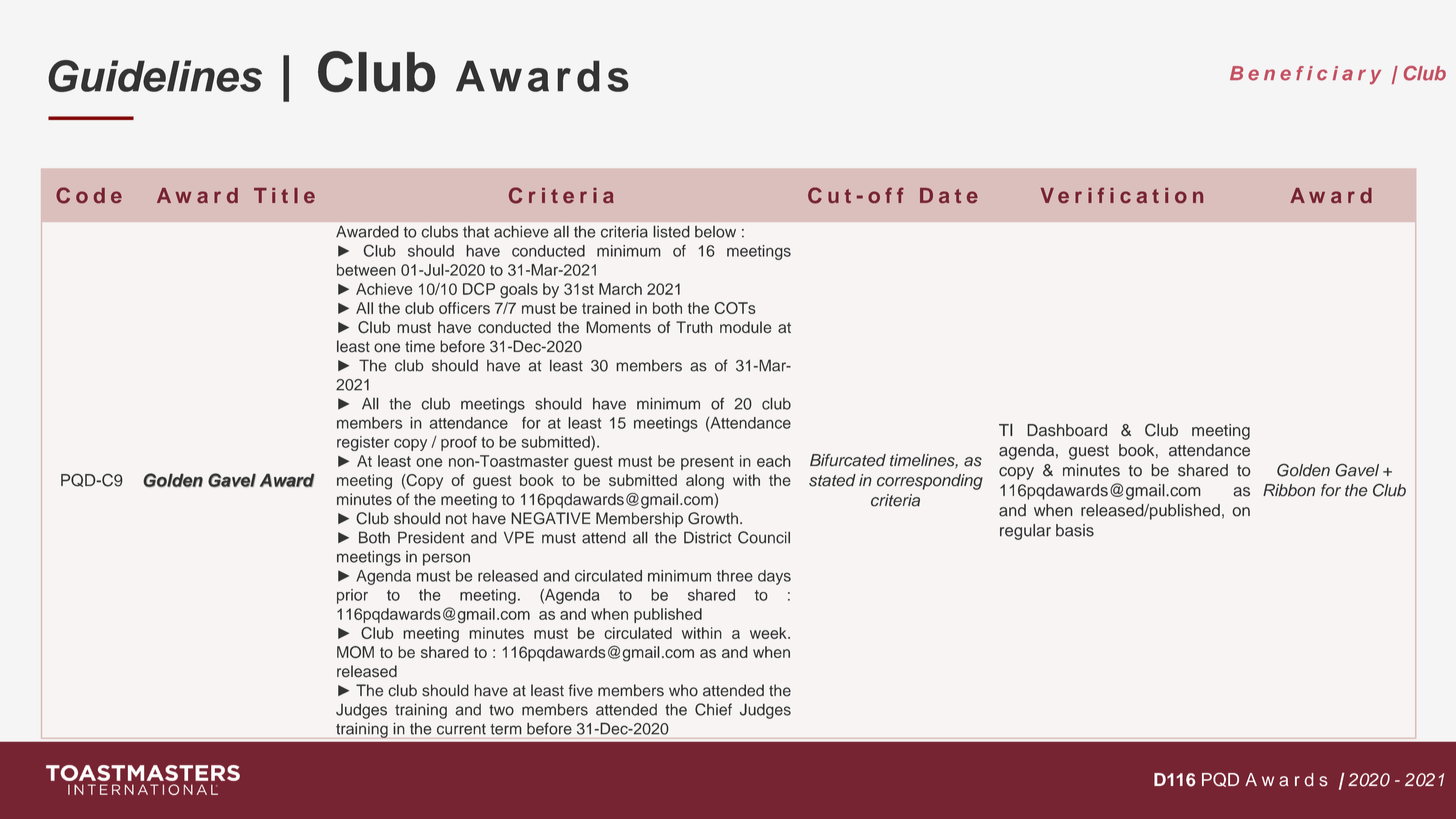 This page has height=819, width=1456. Describe the element at coordinates (715, 232) in the page. I see `below` at that location.
